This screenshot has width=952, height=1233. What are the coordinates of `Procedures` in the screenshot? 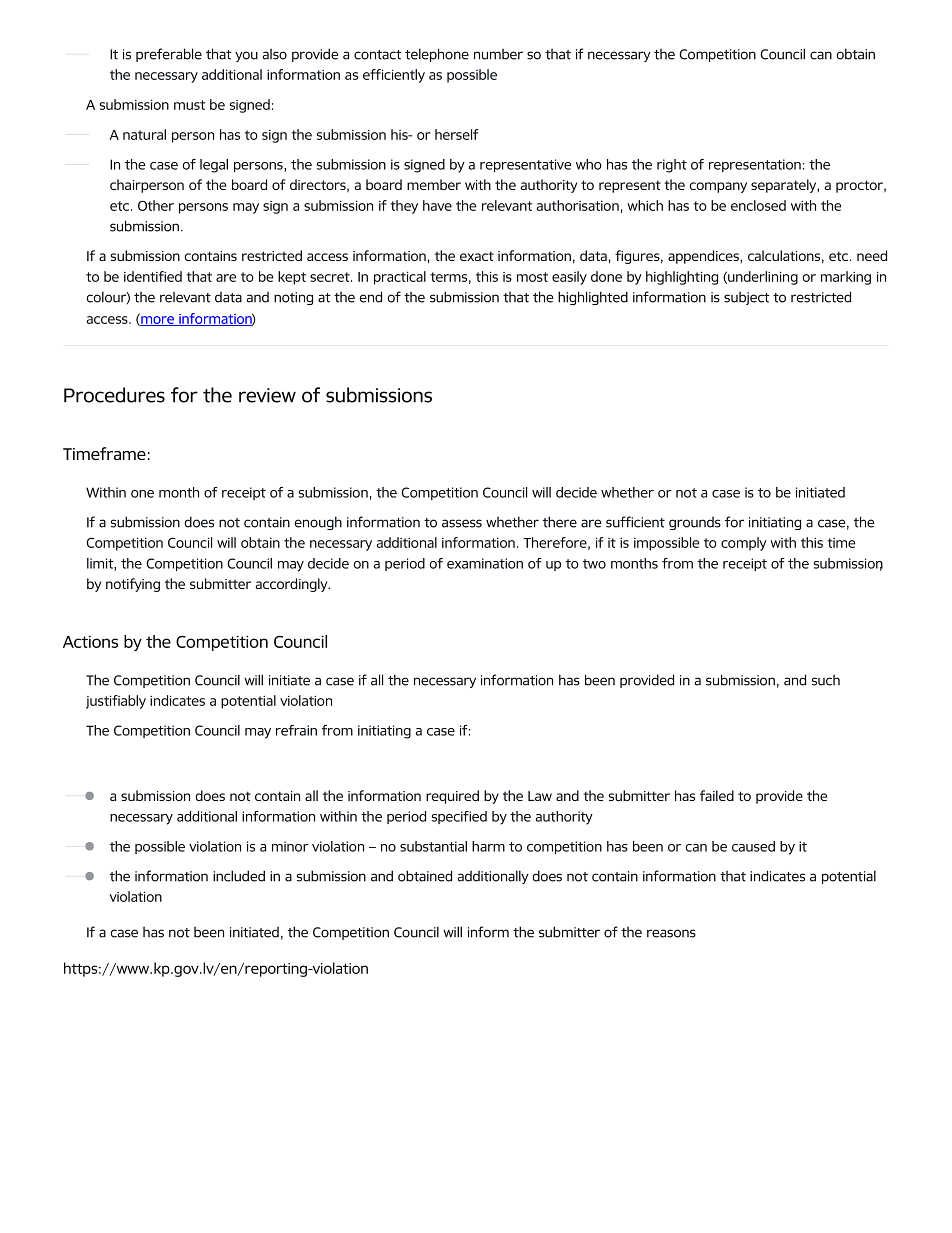 It's located at (114, 395).
